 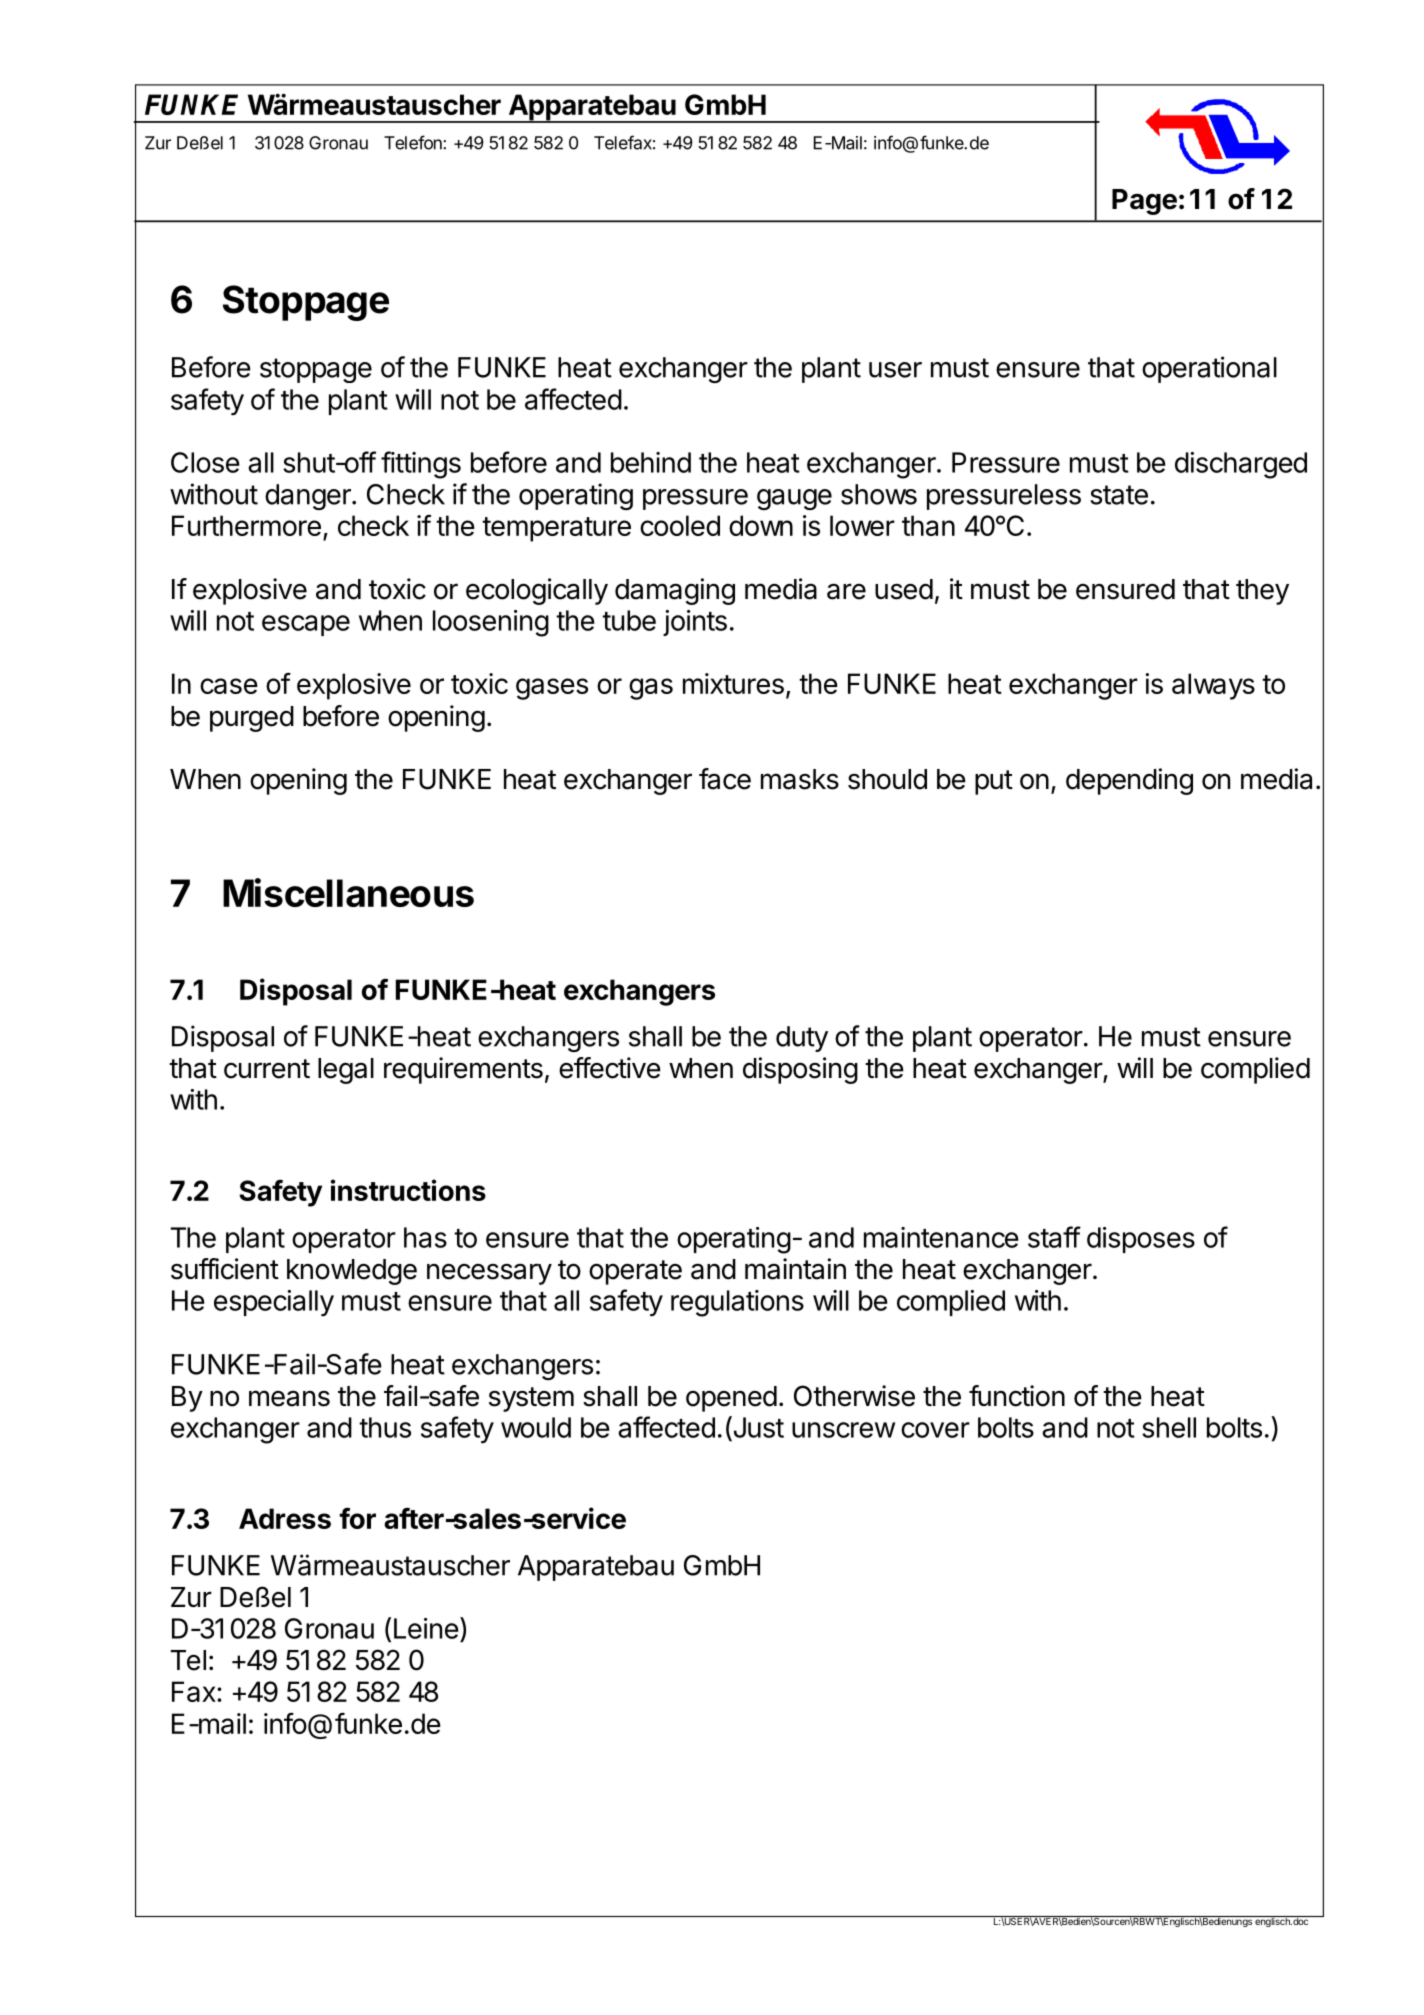 I want to click on Miscellaneous, so click(x=348, y=892).
